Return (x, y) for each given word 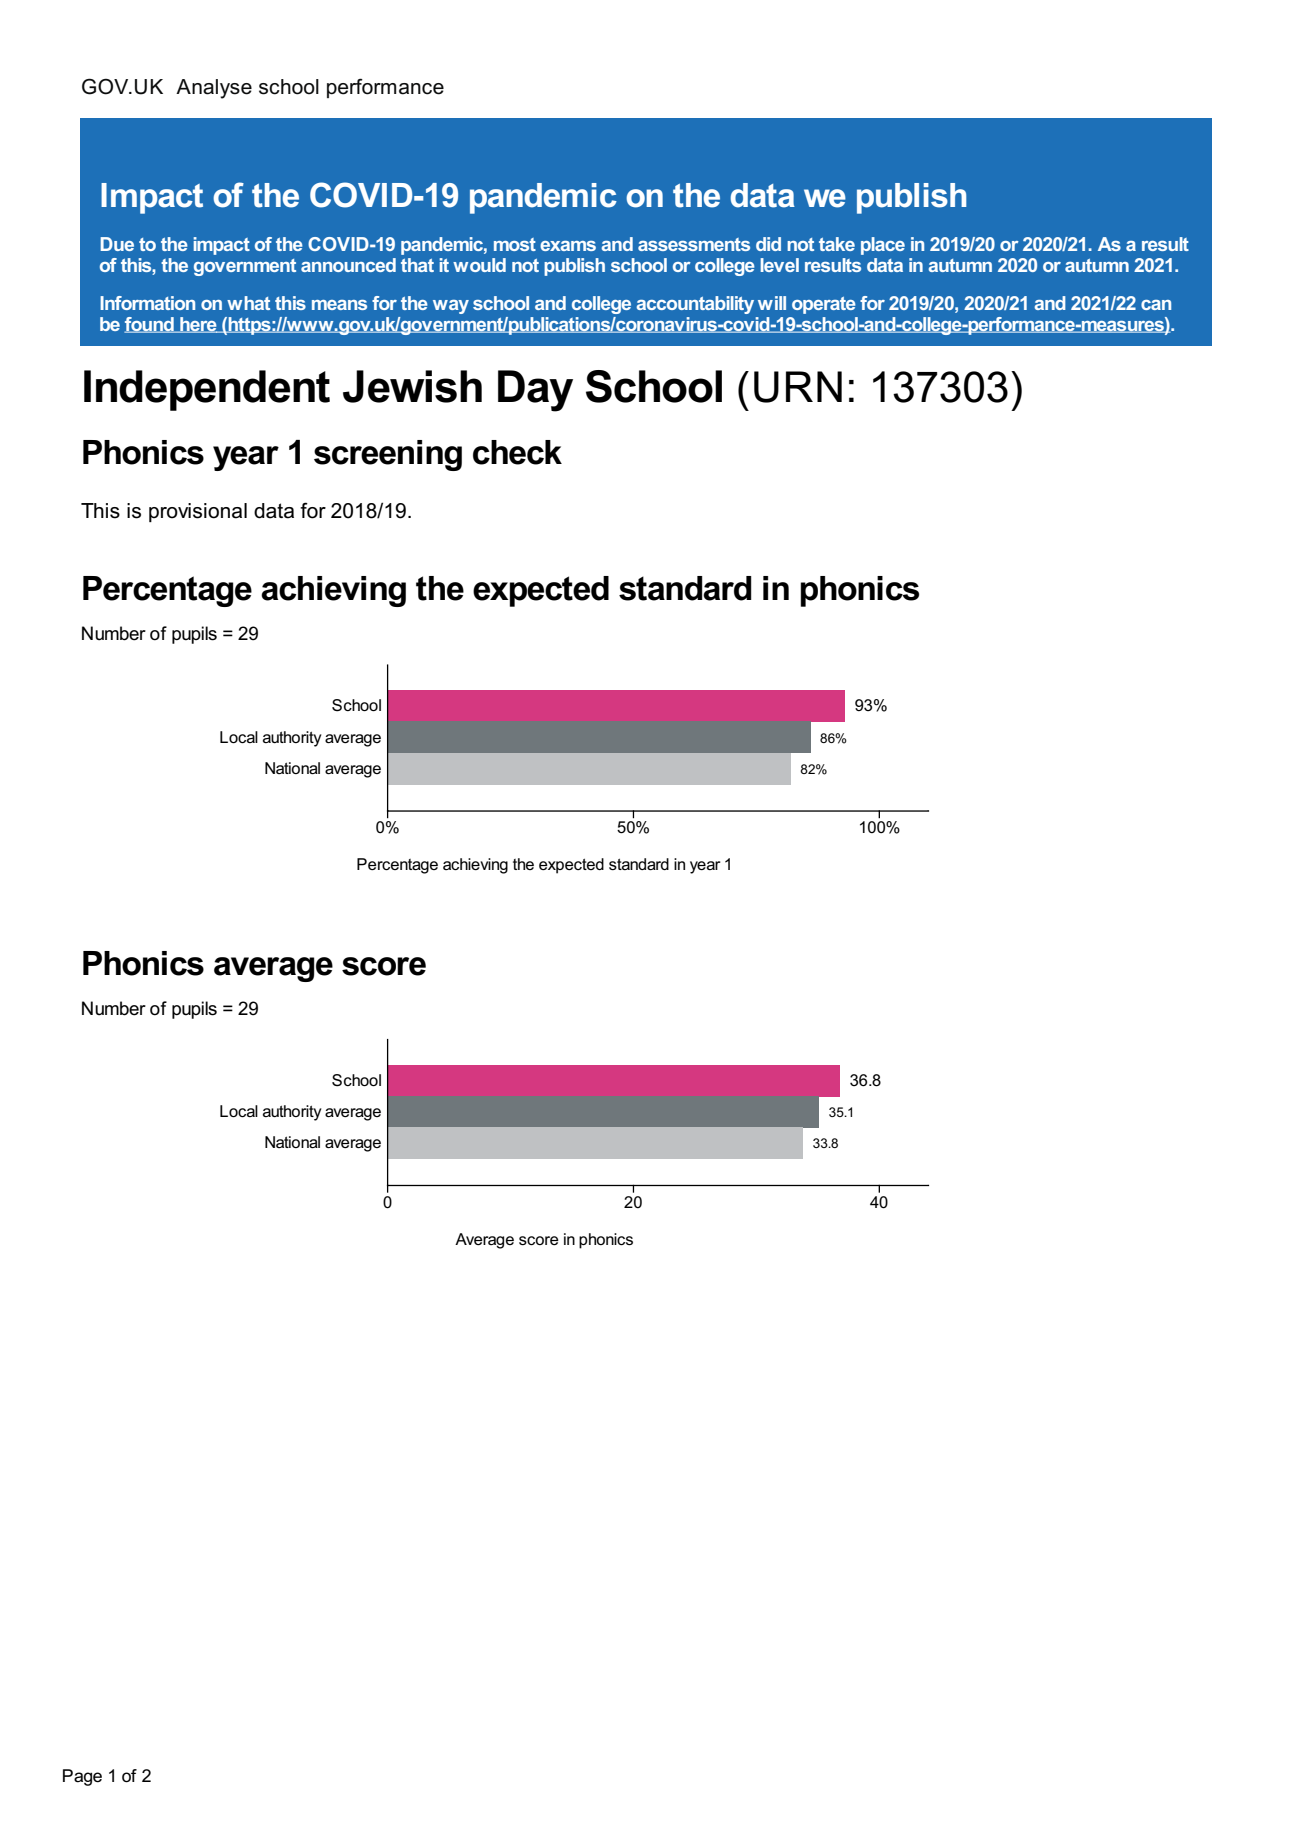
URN (798, 387)
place (883, 246)
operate (824, 305)
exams (568, 246)
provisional (198, 512)
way (451, 307)
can (1156, 305)
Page (82, 1777)
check (517, 452)
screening (388, 455)
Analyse (214, 89)
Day (535, 391)
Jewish (412, 386)
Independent (207, 390)
